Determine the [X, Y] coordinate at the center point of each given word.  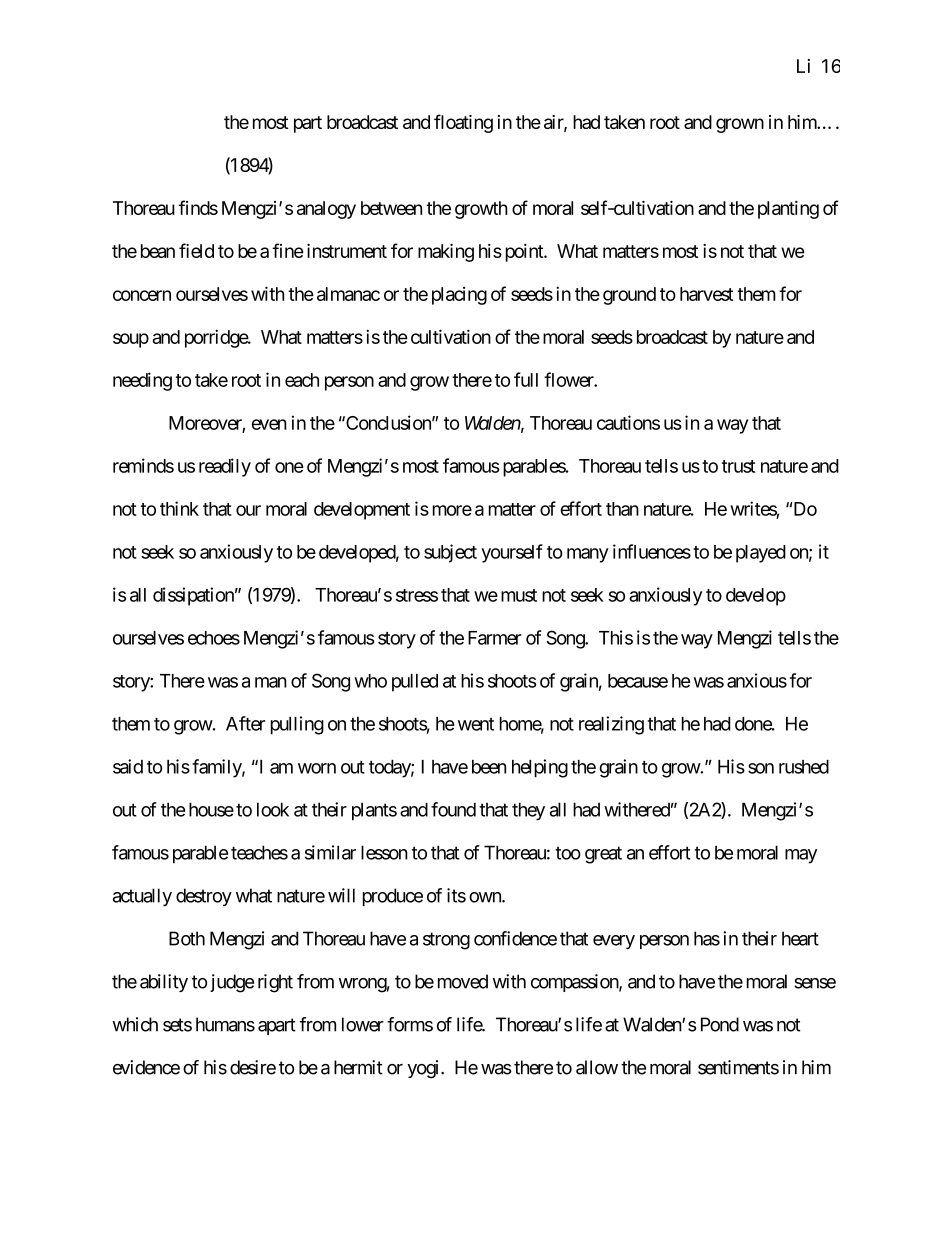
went [476, 724]
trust [738, 466]
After [245, 723]
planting [788, 210]
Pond [720, 1024]
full [526, 379]
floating [463, 123]
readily [225, 467]
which [135, 1024]
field [196, 250]
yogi [425, 1069]
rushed [804, 767]
